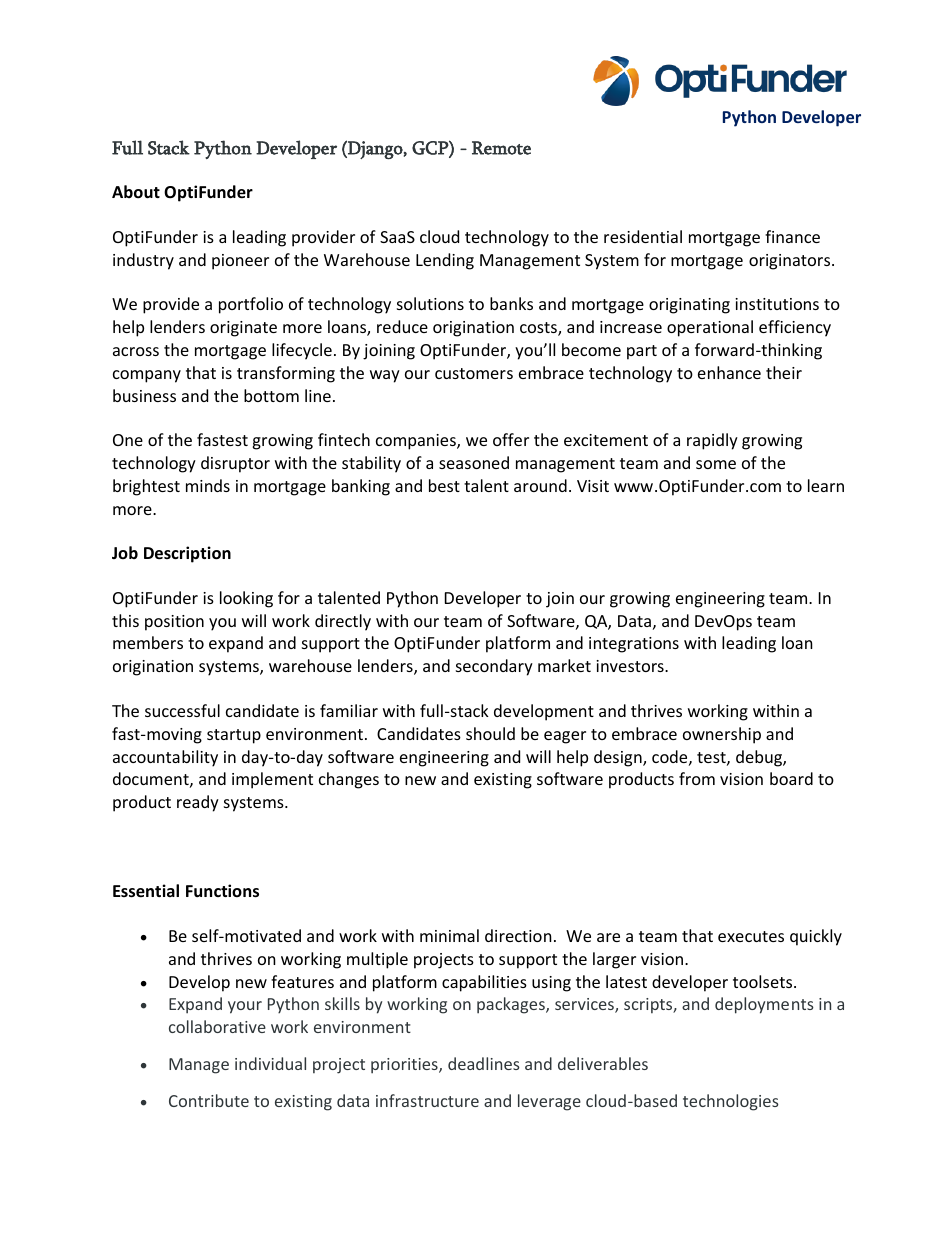  What do you see at coordinates (209, 1100) in the screenshot?
I see `Contribute` at bounding box center [209, 1100].
